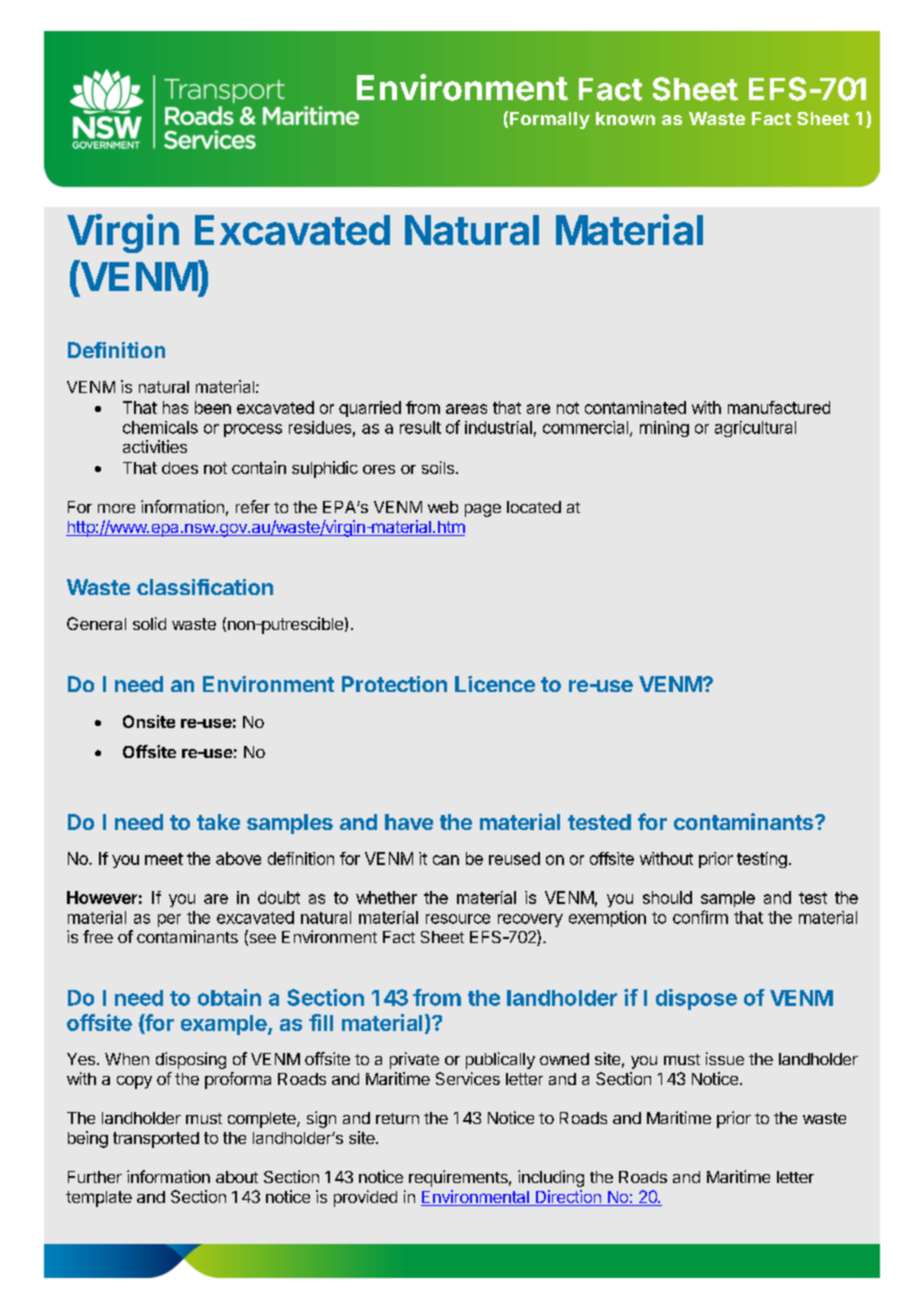  I want to click on chemicals, so click(160, 427).
